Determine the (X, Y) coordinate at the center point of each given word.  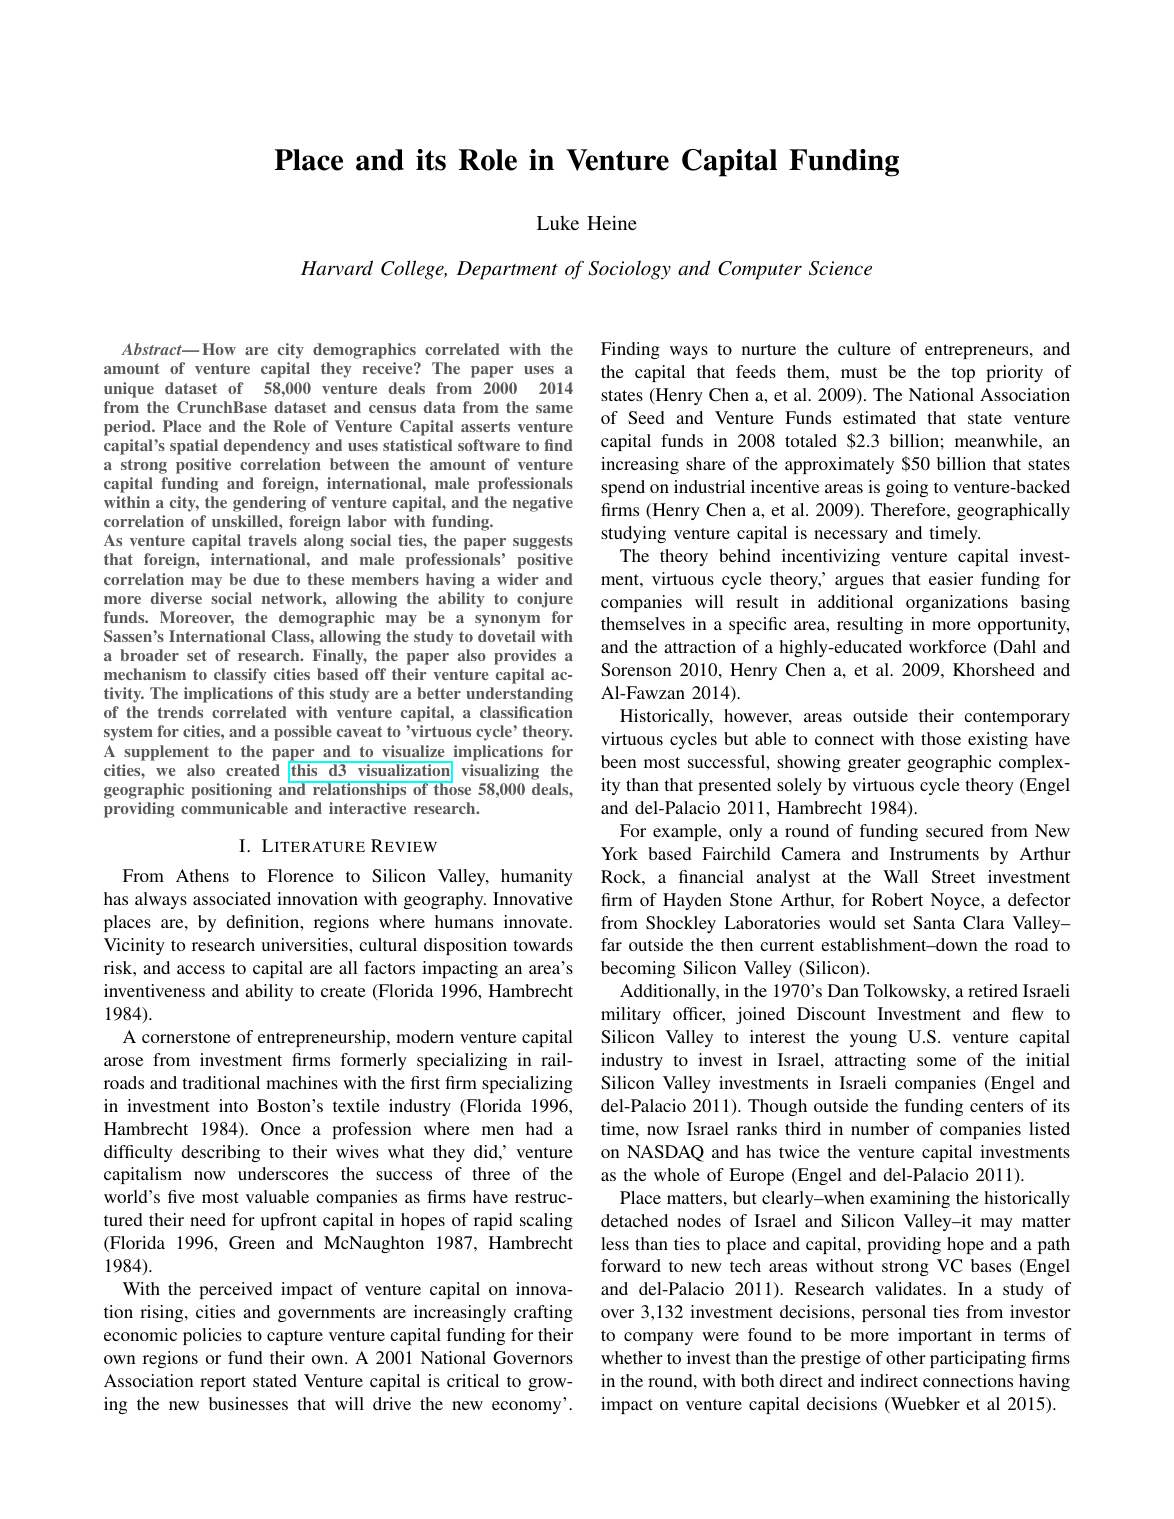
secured (955, 830)
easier (951, 578)
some (936, 1061)
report (223, 1383)
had (539, 1128)
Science (840, 268)
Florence (300, 875)
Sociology (629, 270)
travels (272, 540)
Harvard (337, 268)
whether (632, 1357)
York (619, 853)
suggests (543, 542)
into (233, 1105)
